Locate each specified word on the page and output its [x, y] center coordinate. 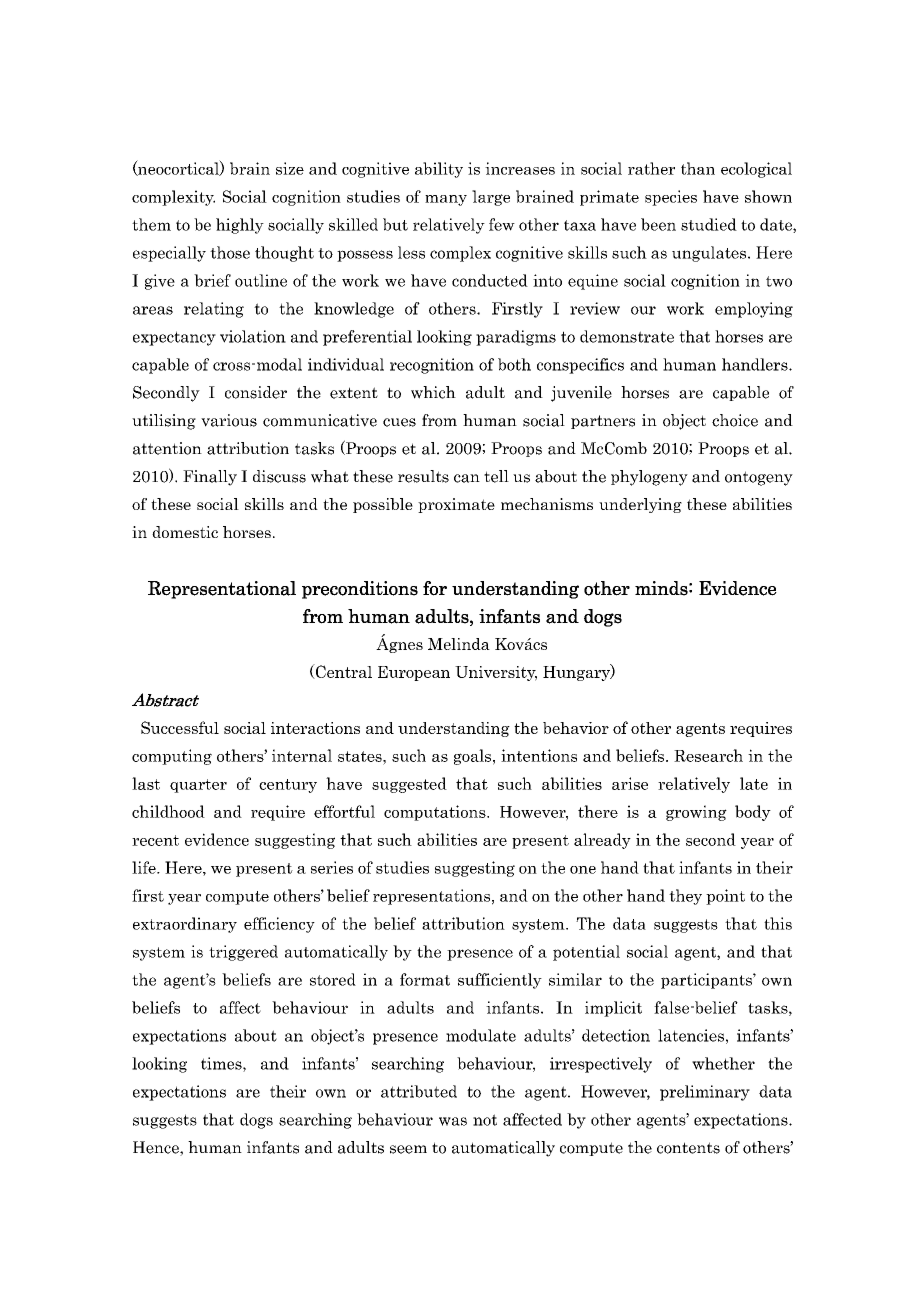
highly [240, 226]
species [671, 198]
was [453, 1121]
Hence [157, 1148]
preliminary [705, 1093]
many [446, 200]
